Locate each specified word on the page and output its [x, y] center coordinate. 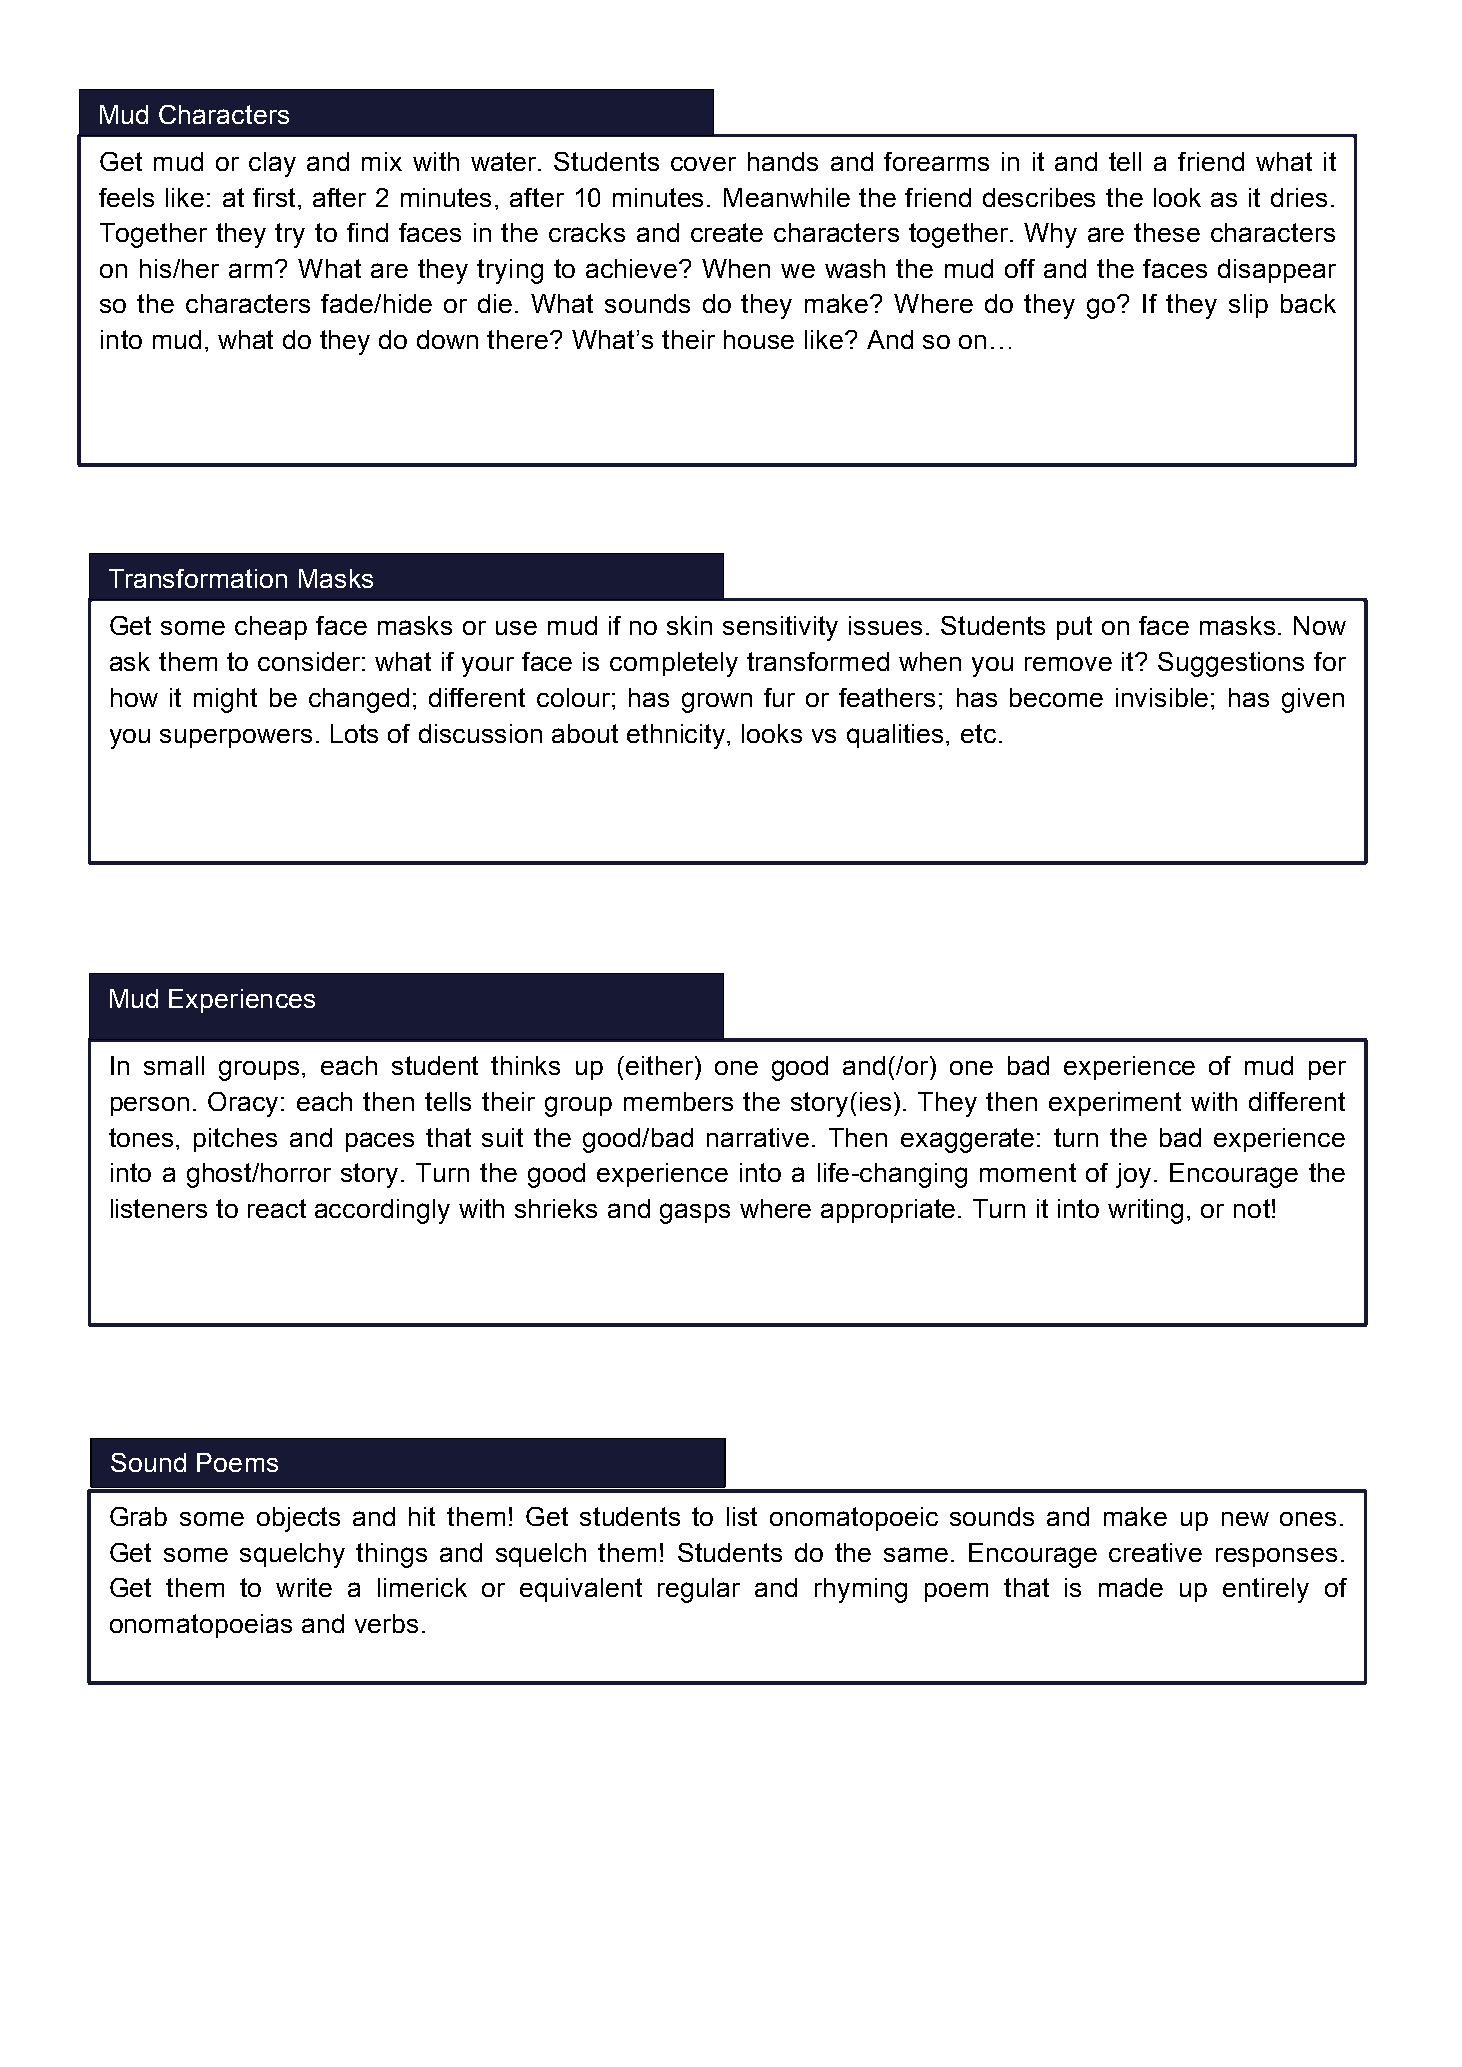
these [1167, 232]
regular [699, 1590]
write [304, 1587]
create [727, 232]
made [1131, 1587]
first [276, 197]
